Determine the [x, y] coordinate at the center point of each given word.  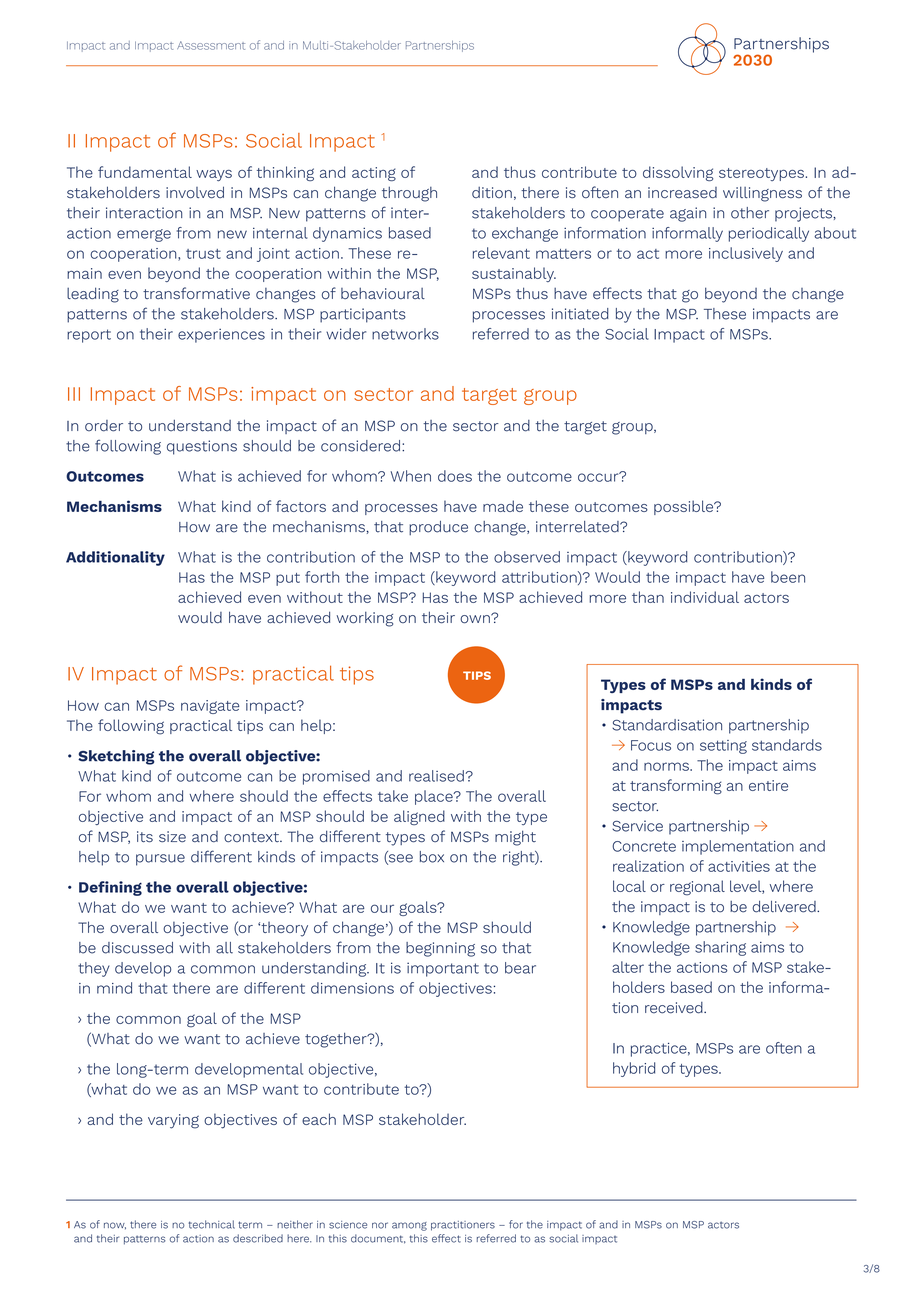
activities [739, 866]
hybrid [634, 1069]
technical [212, 1224]
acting [374, 174]
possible [685, 507]
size [172, 837]
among [409, 1226]
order [104, 426]
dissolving [678, 173]
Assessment [211, 45]
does [455, 476]
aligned [419, 817]
